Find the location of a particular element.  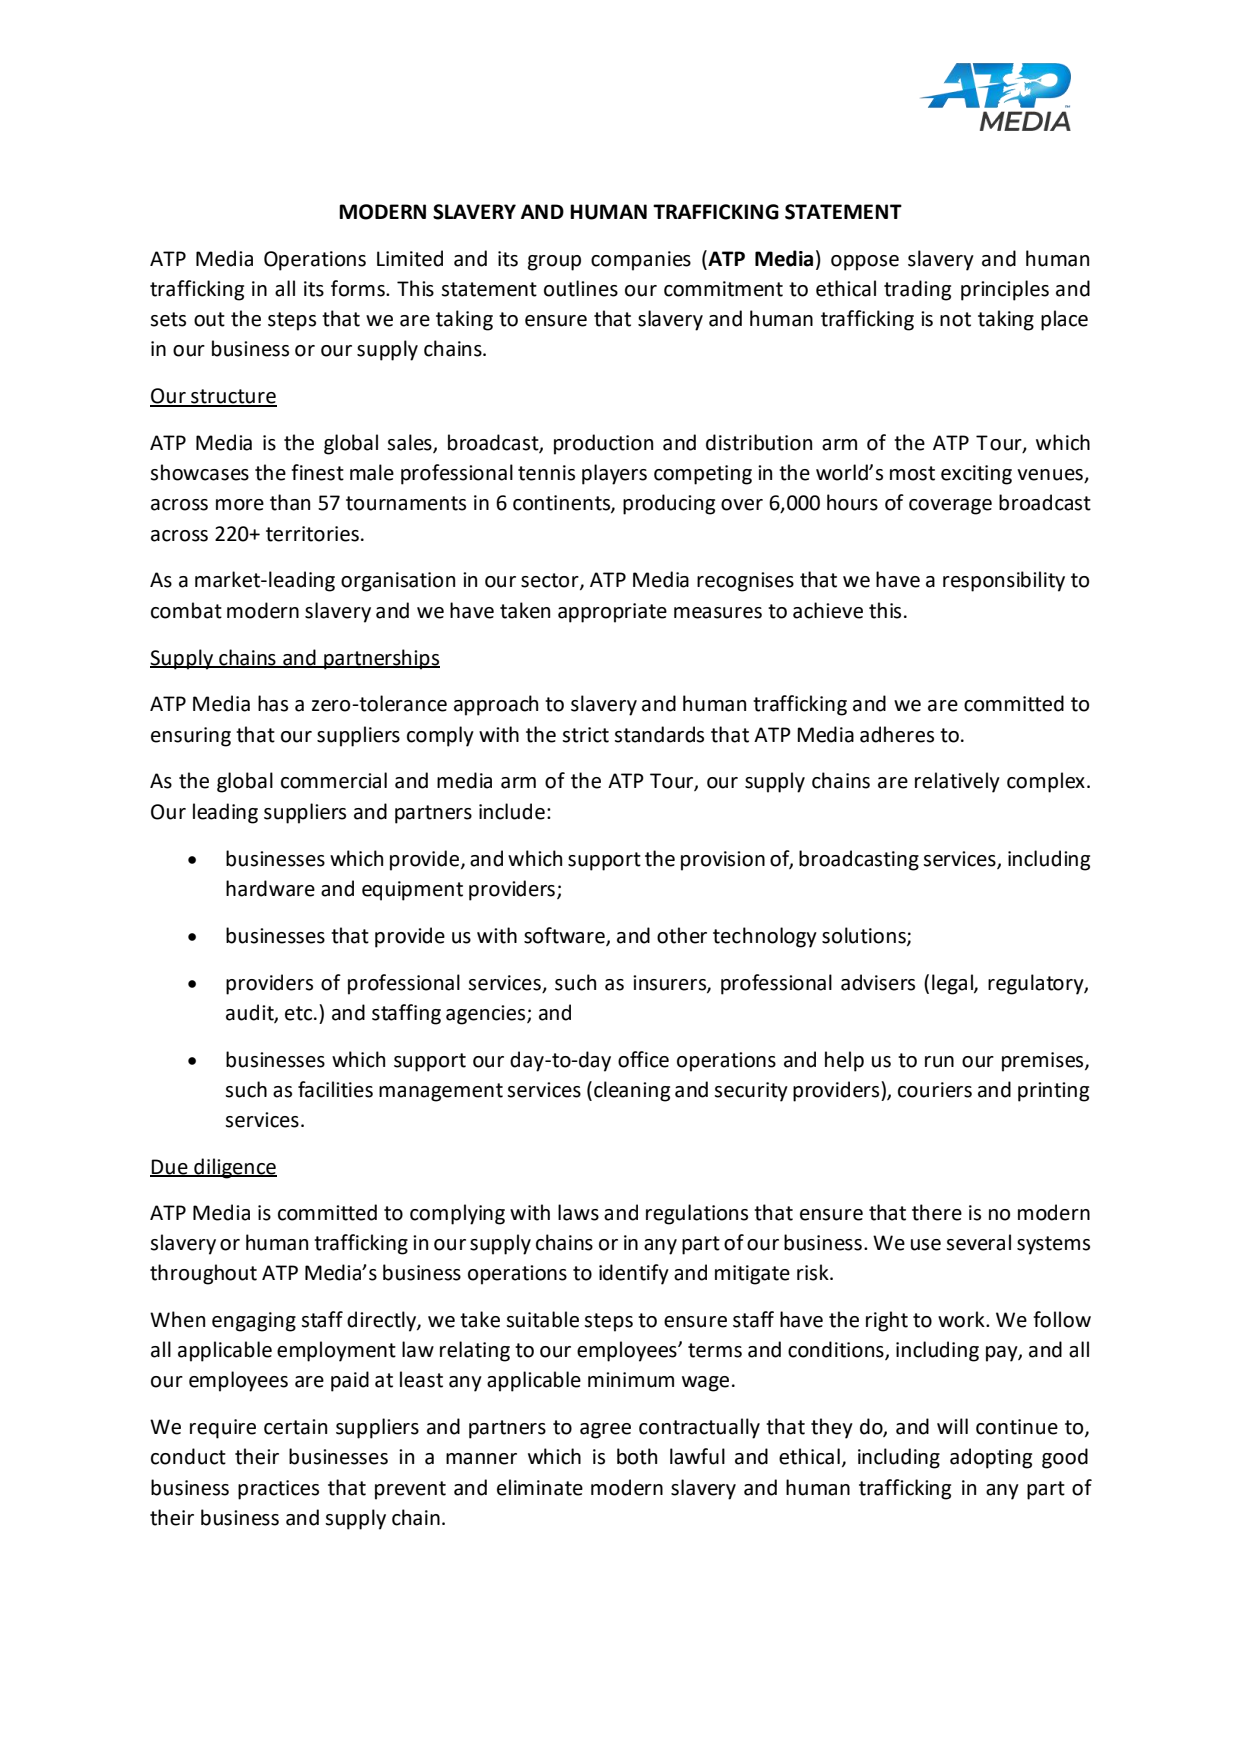

forms is located at coordinates (359, 288).
